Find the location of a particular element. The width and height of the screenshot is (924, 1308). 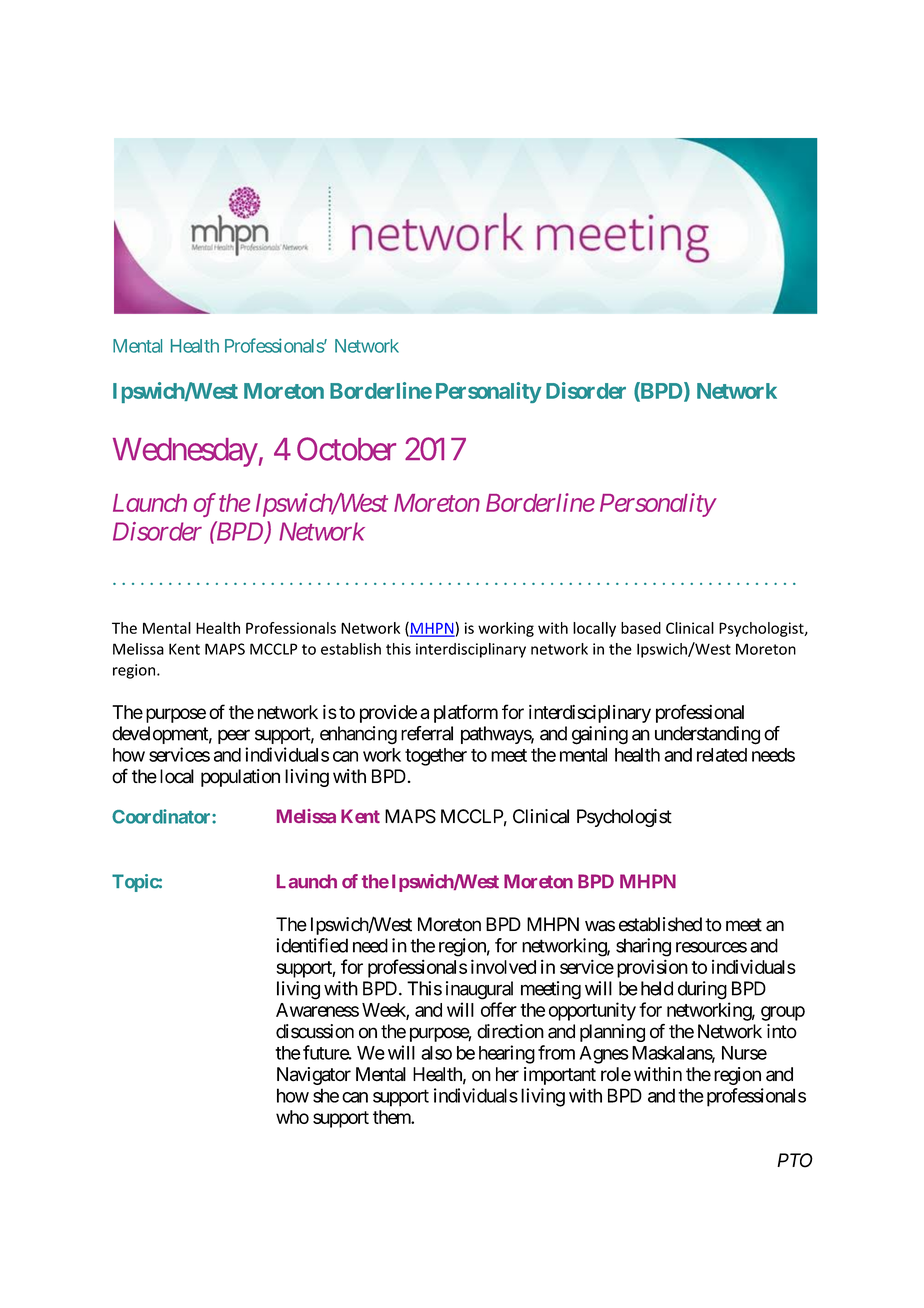

understanding is located at coordinates (707, 735).
